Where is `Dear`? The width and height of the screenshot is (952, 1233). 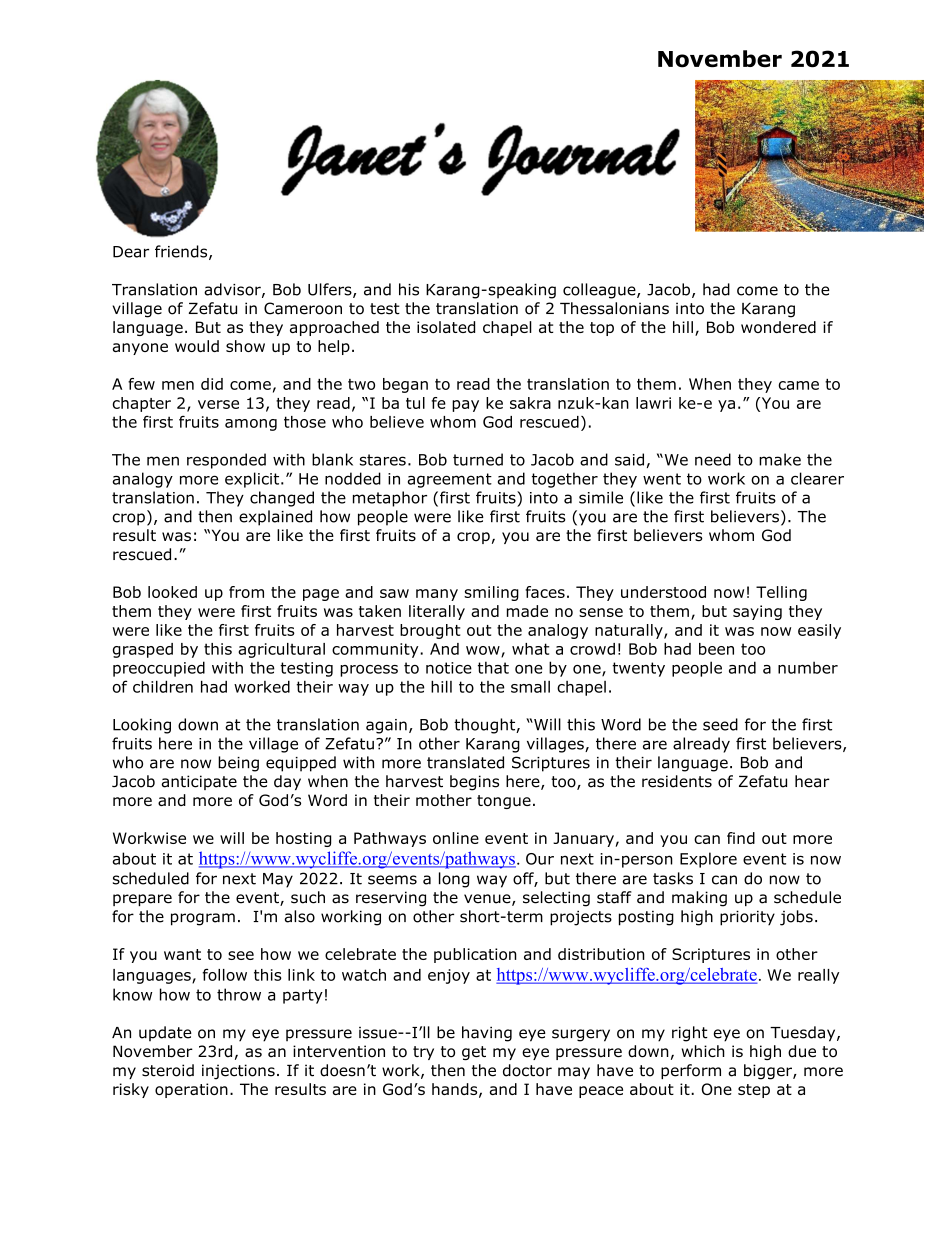 Dear is located at coordinates (131, 252).
